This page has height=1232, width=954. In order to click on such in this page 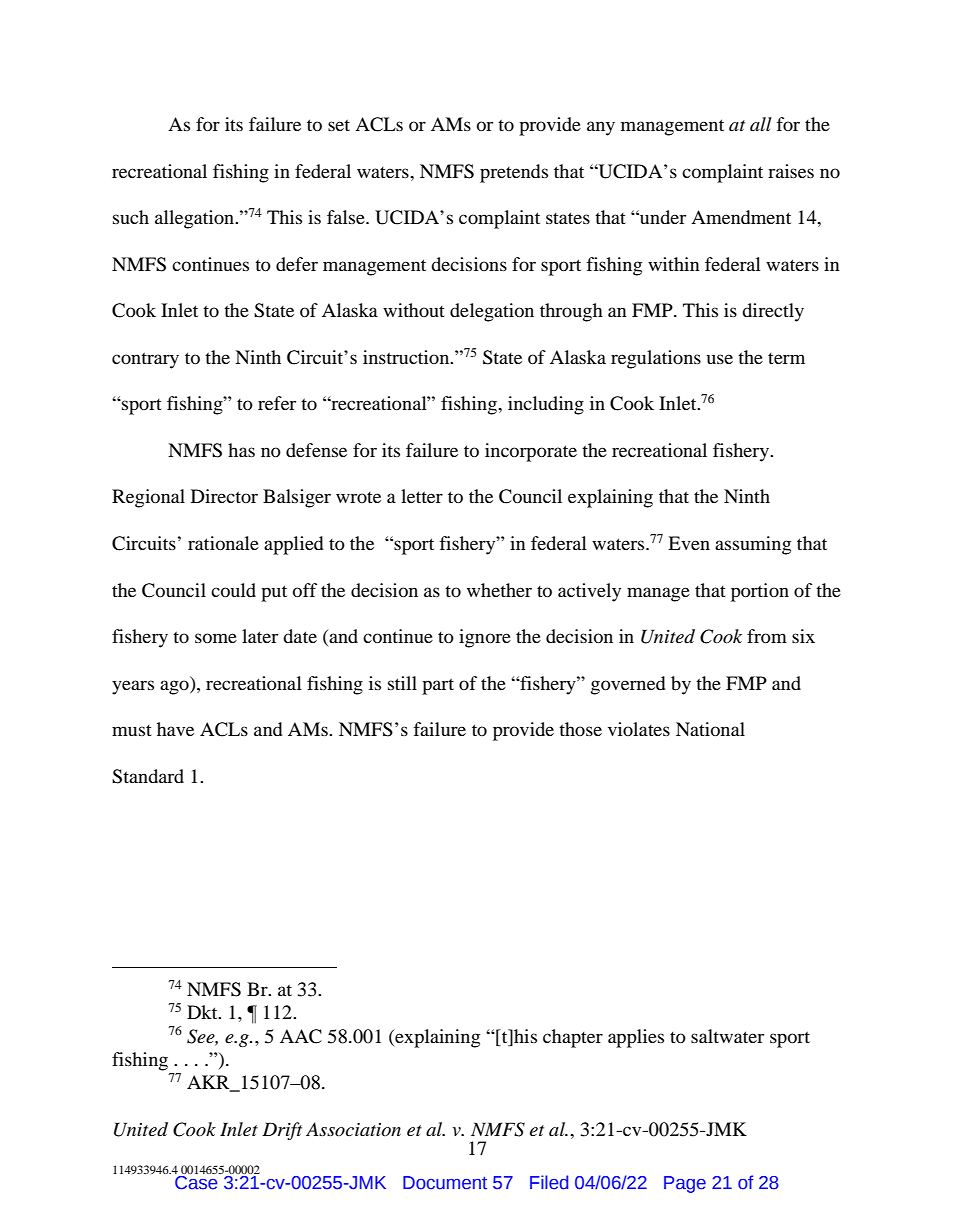, I will do `click(131, 217)`.
